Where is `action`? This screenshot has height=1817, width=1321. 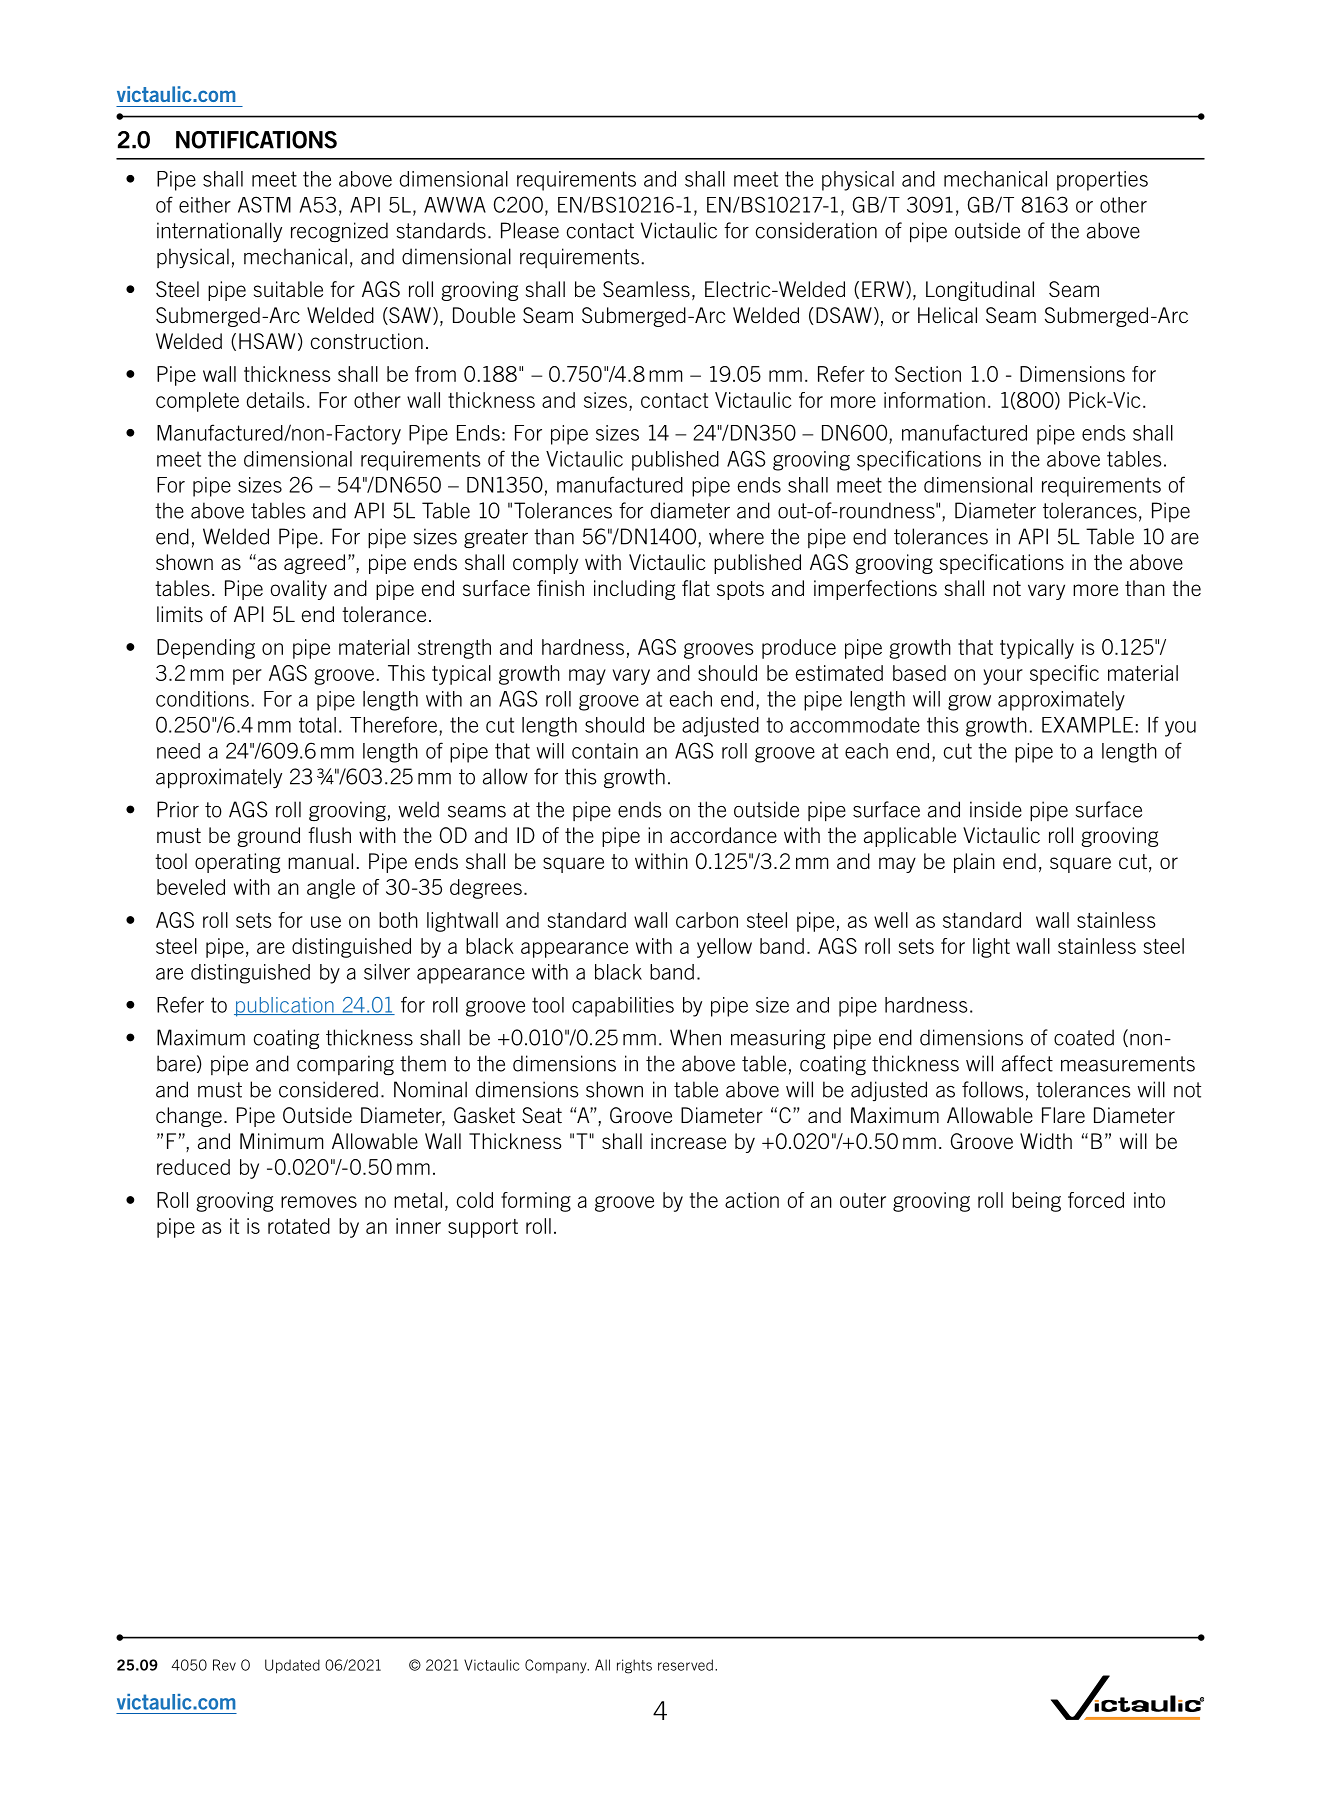
action is located at coordinates (752, 1200).
